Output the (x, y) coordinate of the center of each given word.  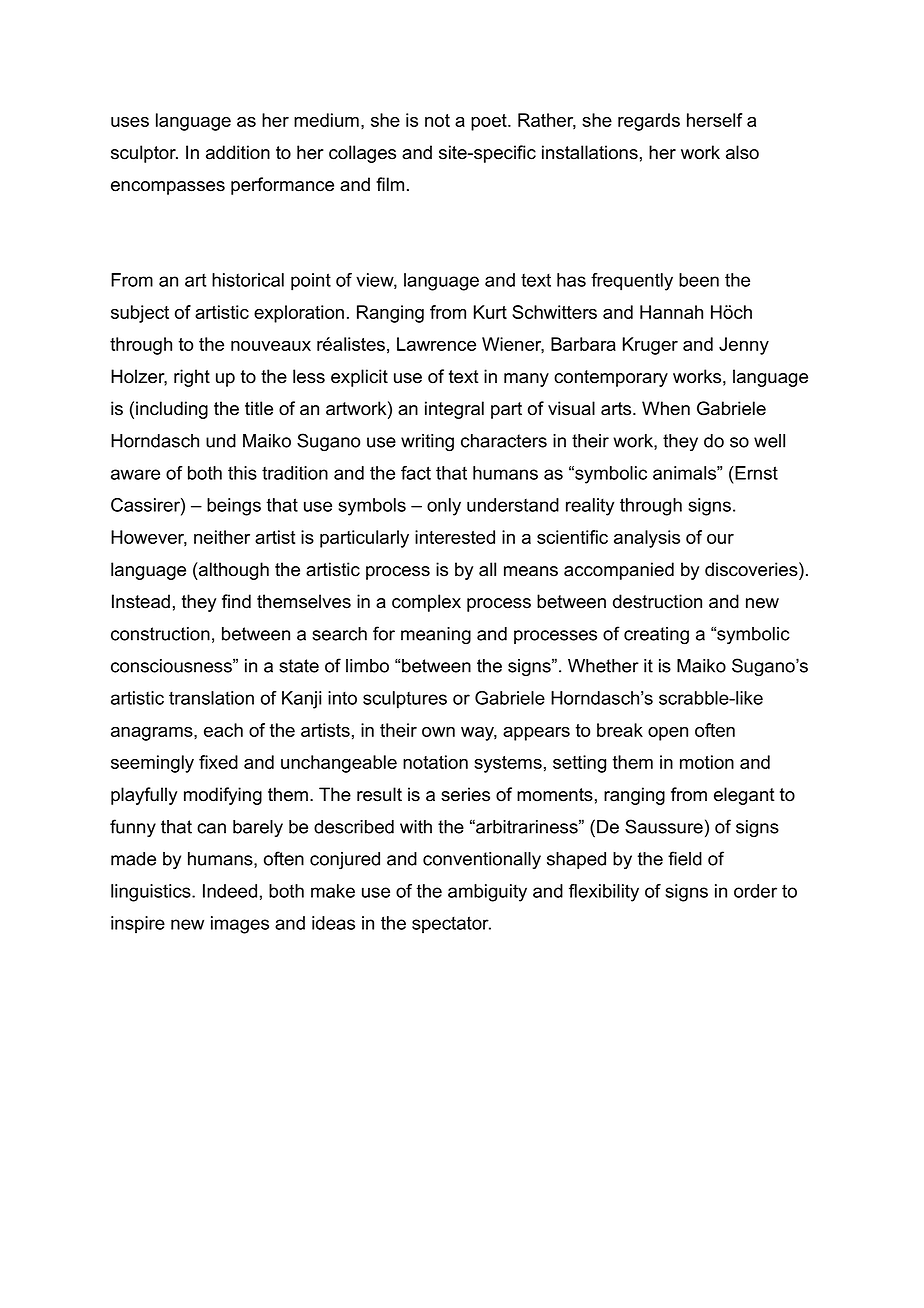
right (192, 378)
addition (238, 152)
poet (490, 122)
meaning (436, 635)
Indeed (230, 891)
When (666, 408)
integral (454, 410)
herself (715, 120)
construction (160, 634)
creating (656, 636)
